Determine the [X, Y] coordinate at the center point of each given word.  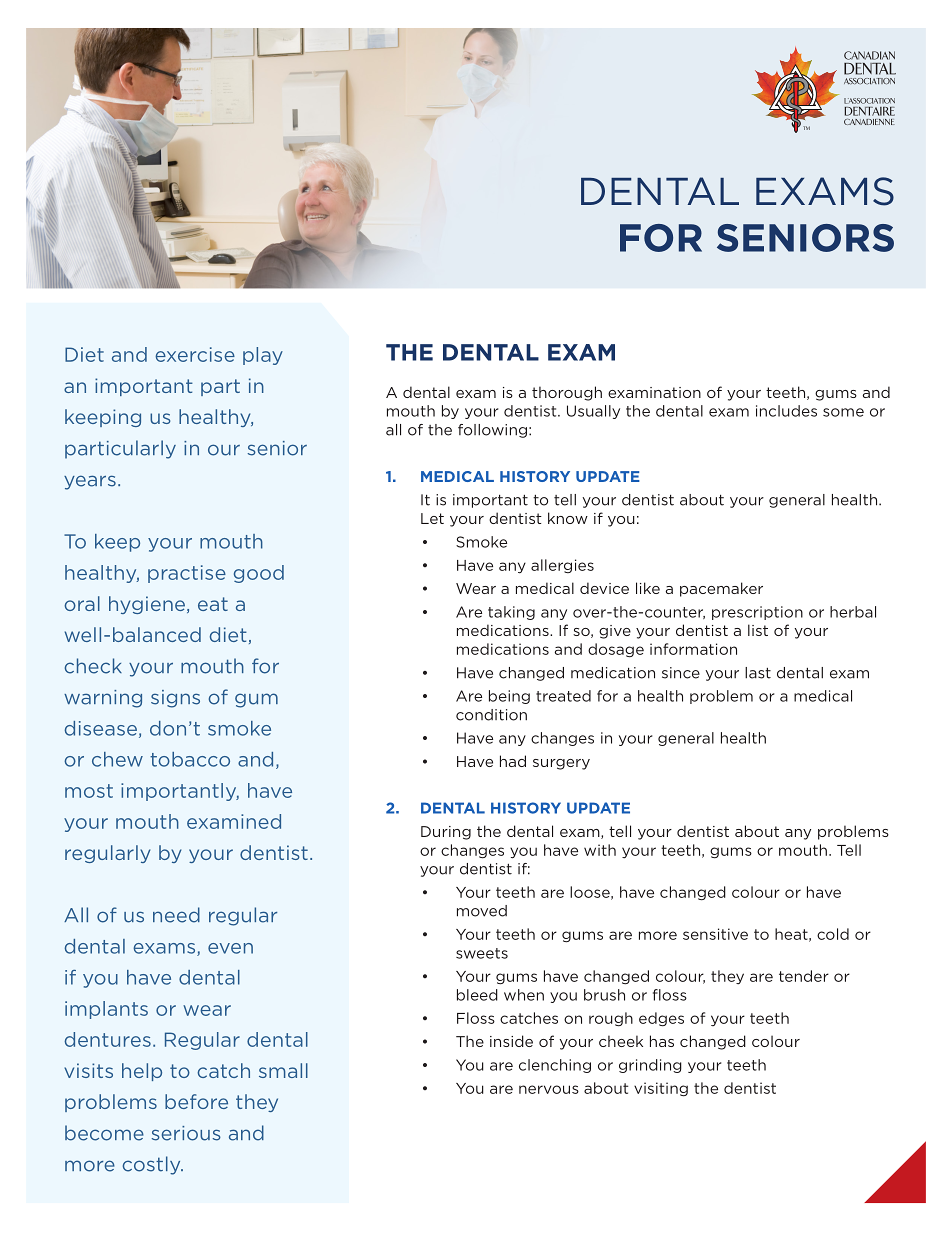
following [492, 431]
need [176, 915]
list [758, 630]
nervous [549, 1089]
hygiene [148, 605]
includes [786, 411]
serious [186, 1133]
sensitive [715, 934]
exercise [195, 354]
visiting [661, 1089]
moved [482, 911]
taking [511, 613]
